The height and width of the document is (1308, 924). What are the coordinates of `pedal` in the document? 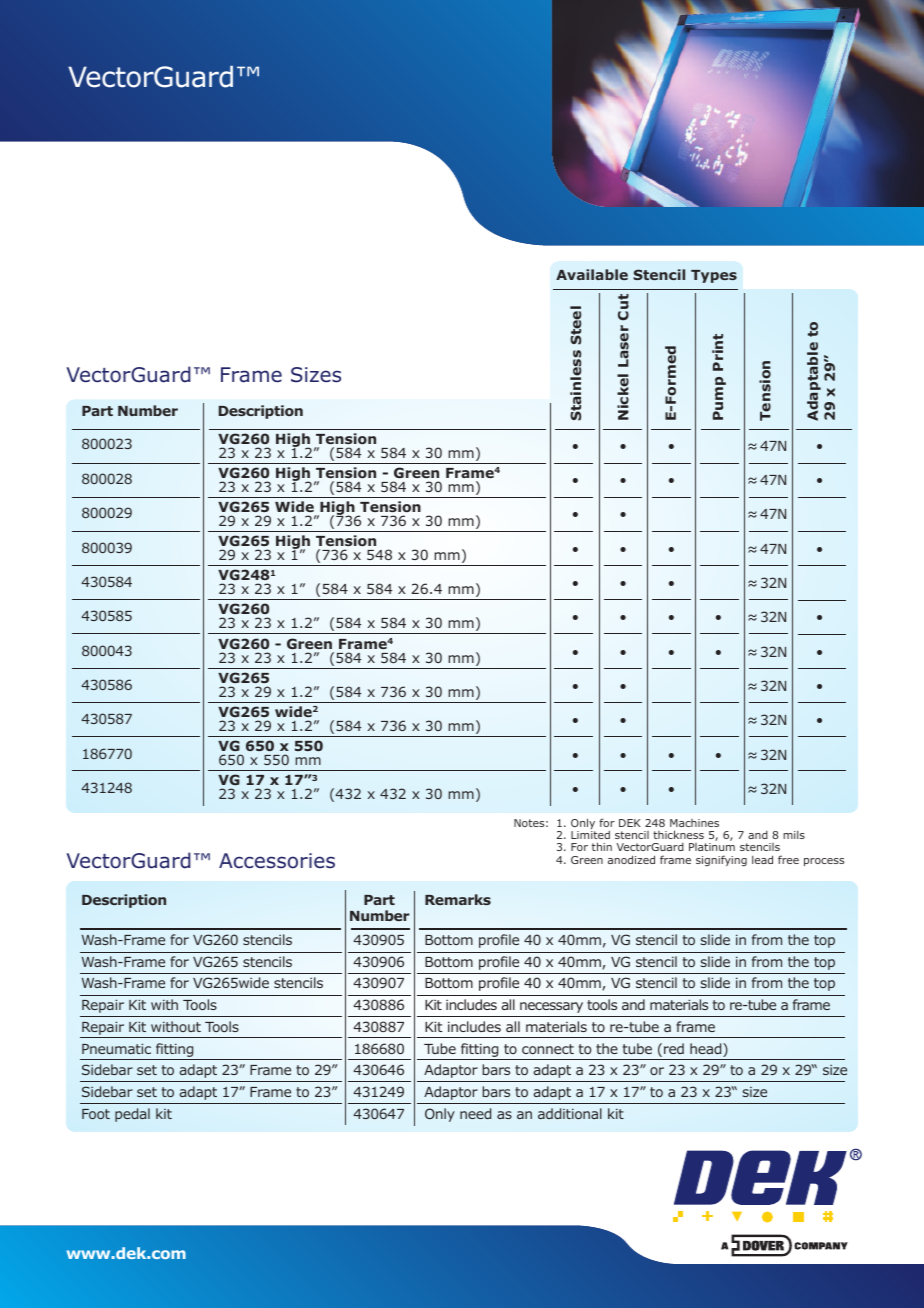 It's located at (132, 1115).
